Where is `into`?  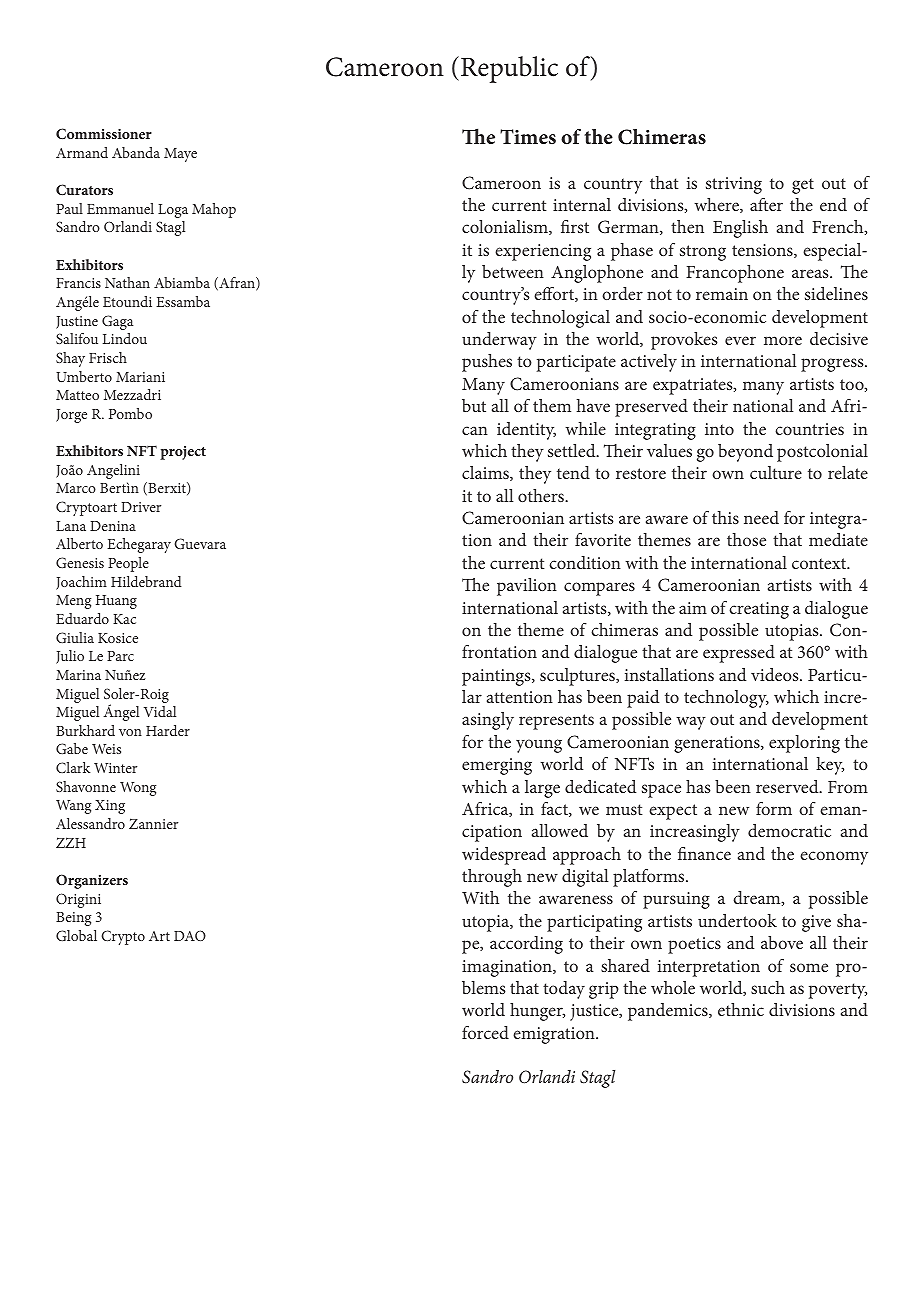 into is located at coordinates (719, 429).
